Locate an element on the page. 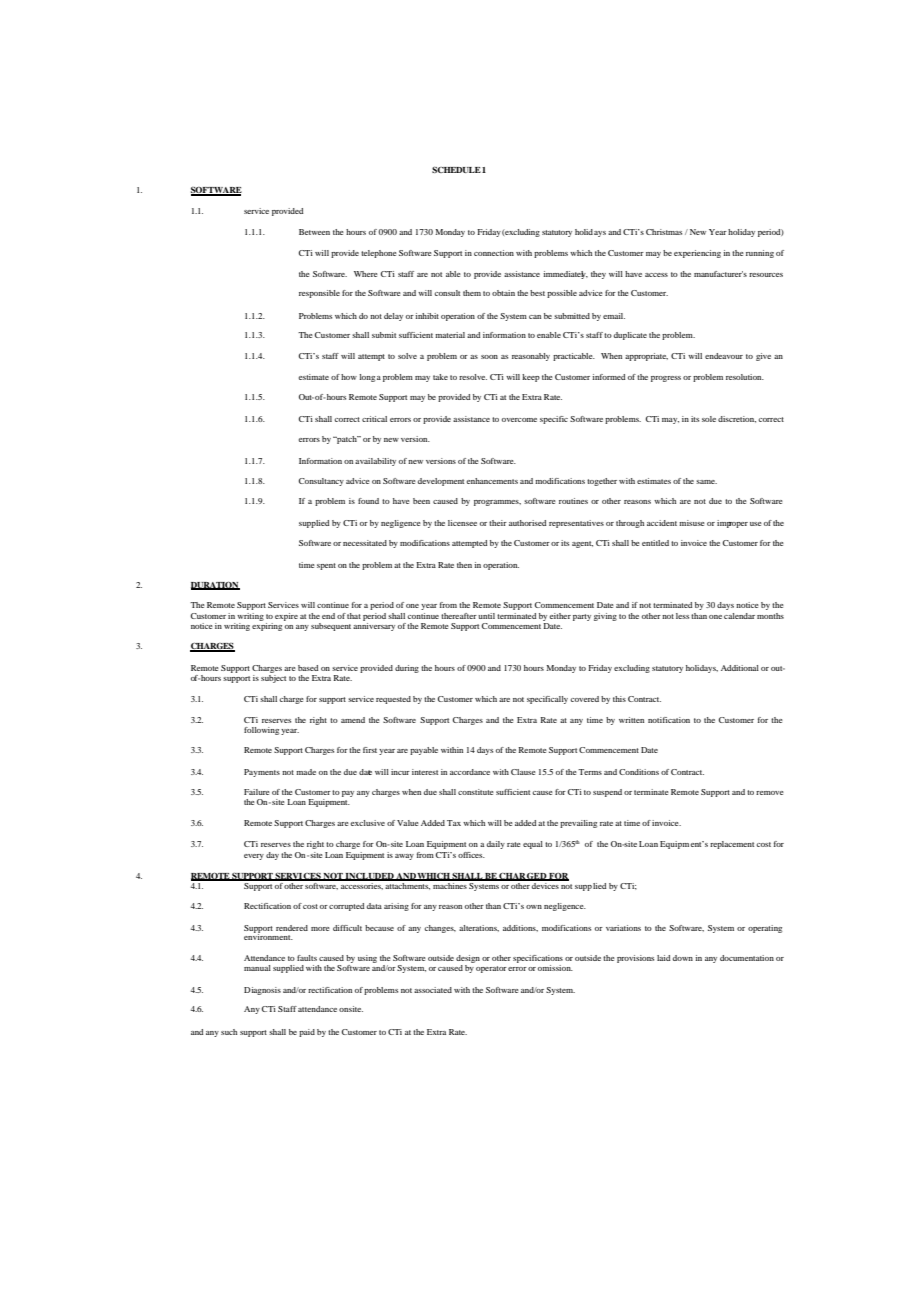 The width and height of the page is (924, 1307). Diagnosis is located at coordinates (262, 991).
